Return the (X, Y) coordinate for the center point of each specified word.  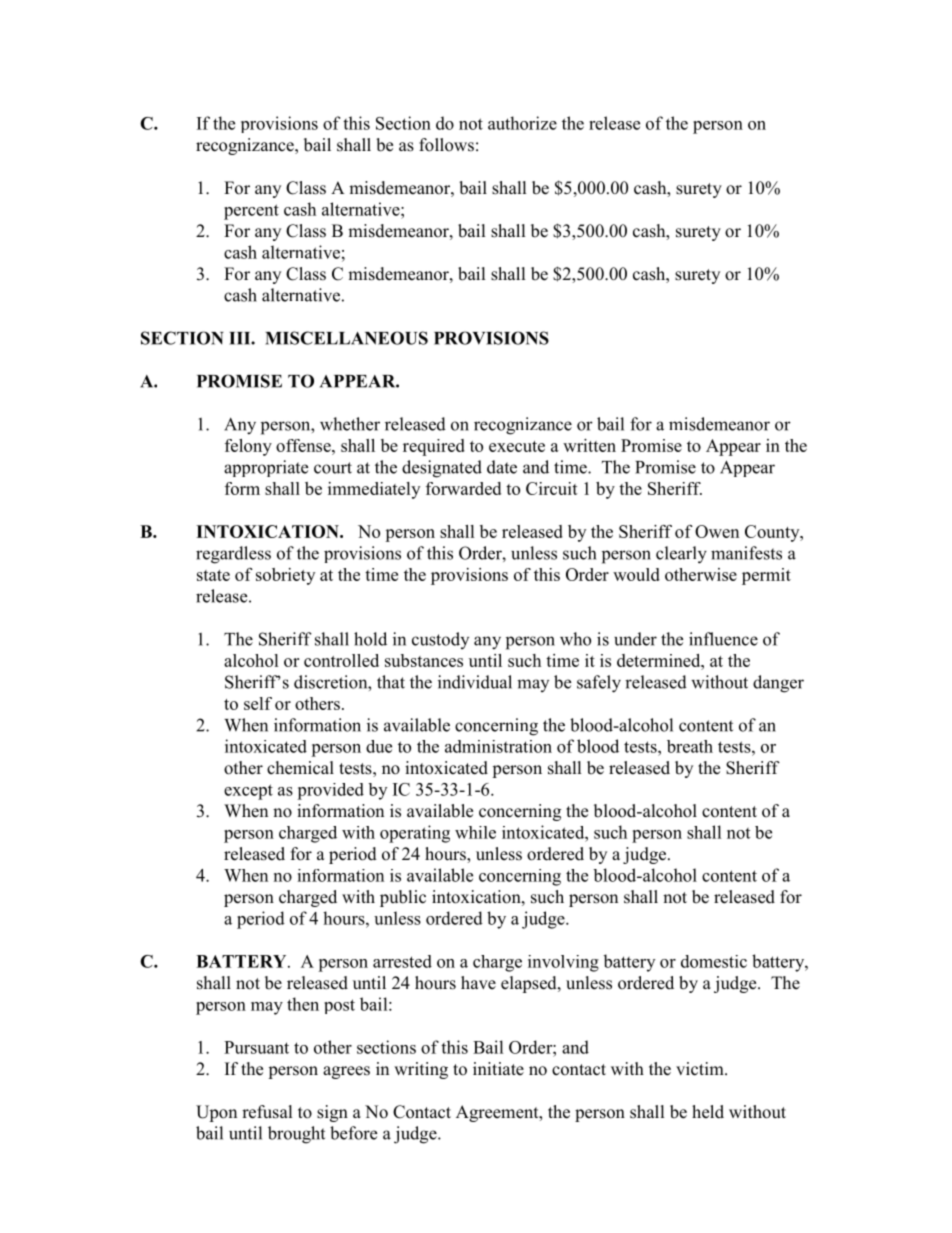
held (708, 1112)
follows (446, 145)
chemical (300, 768)
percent (251, 212)
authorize (522, 123)
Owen (717, 531)
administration (498, 746)
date (502, 467)
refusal (267, 1112)
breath (690, 746)
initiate (498, 1069)
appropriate (266, 468)
